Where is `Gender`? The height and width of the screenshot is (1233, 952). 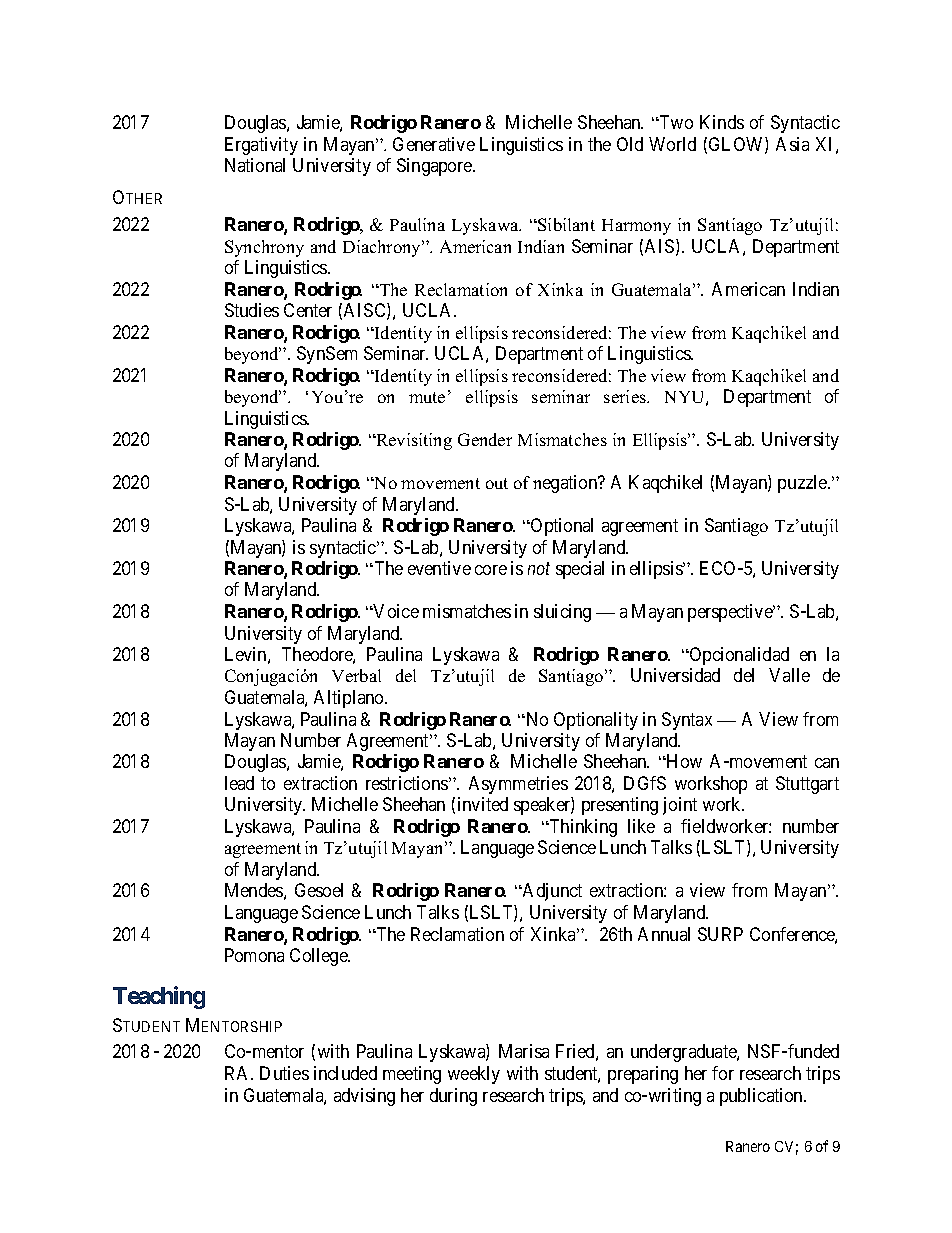 Gender is located at coordinates (485, 439).
